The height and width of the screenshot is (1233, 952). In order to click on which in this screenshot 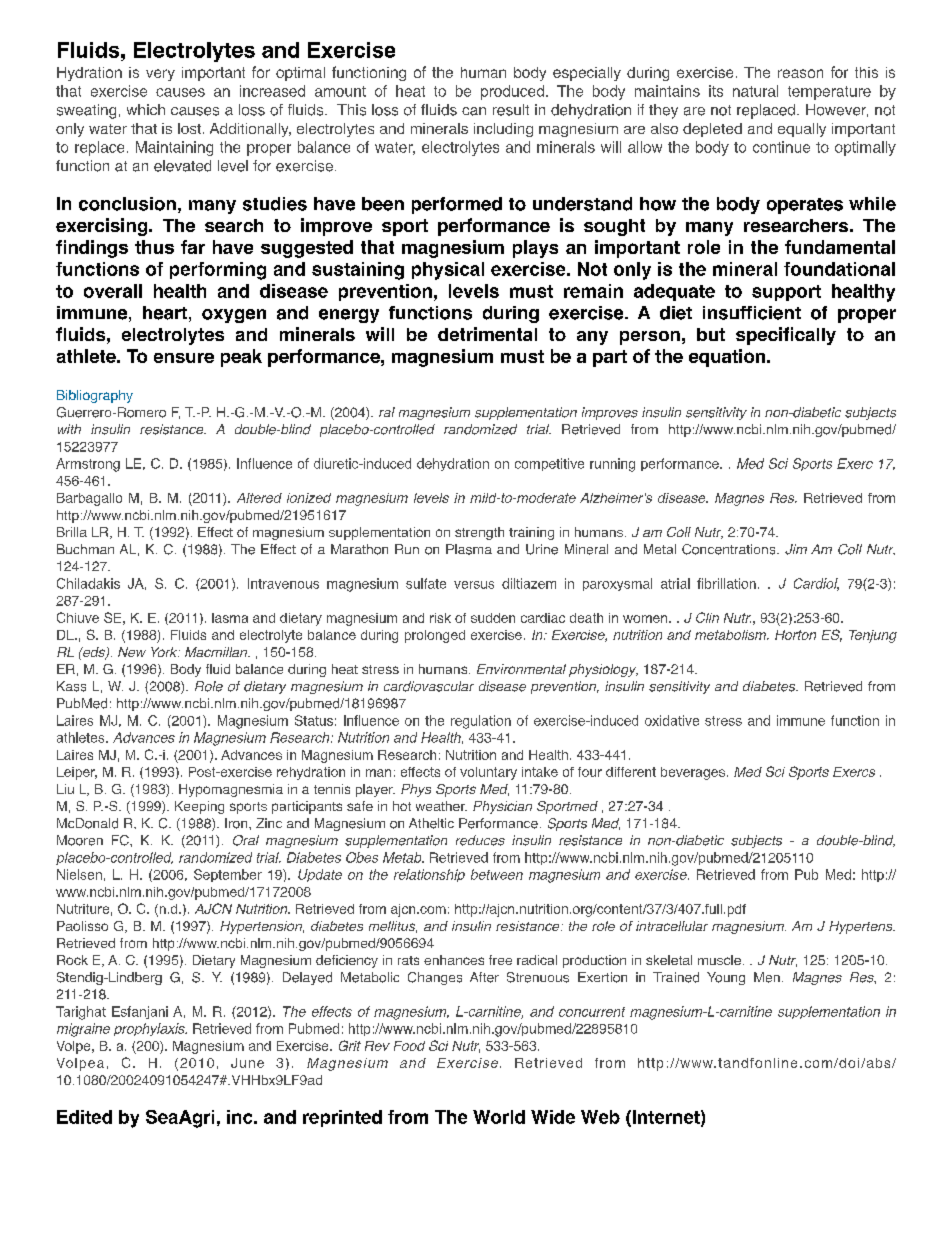, I will do `click(146, 109)`.
